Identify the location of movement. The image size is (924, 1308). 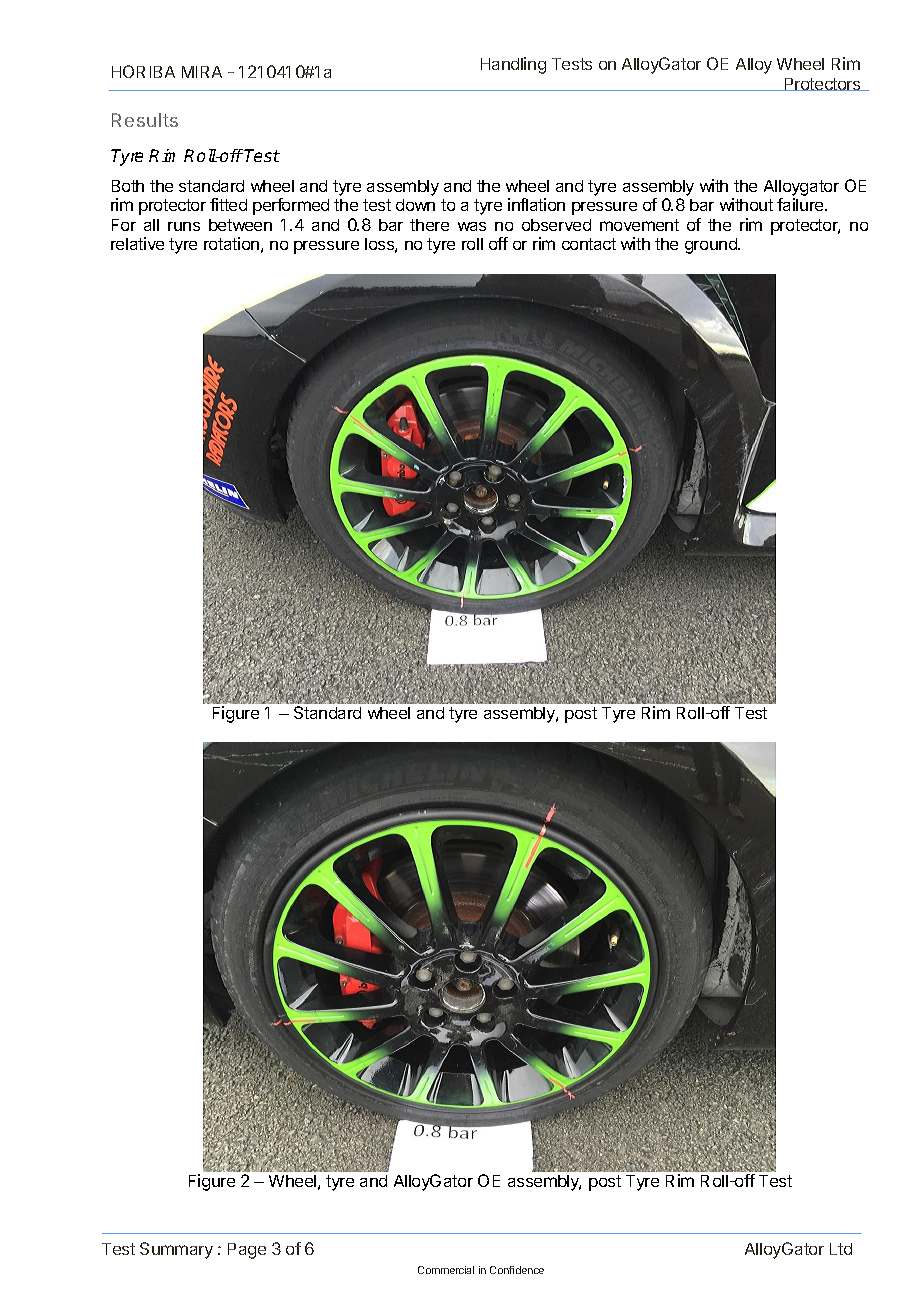
(639, 225).
